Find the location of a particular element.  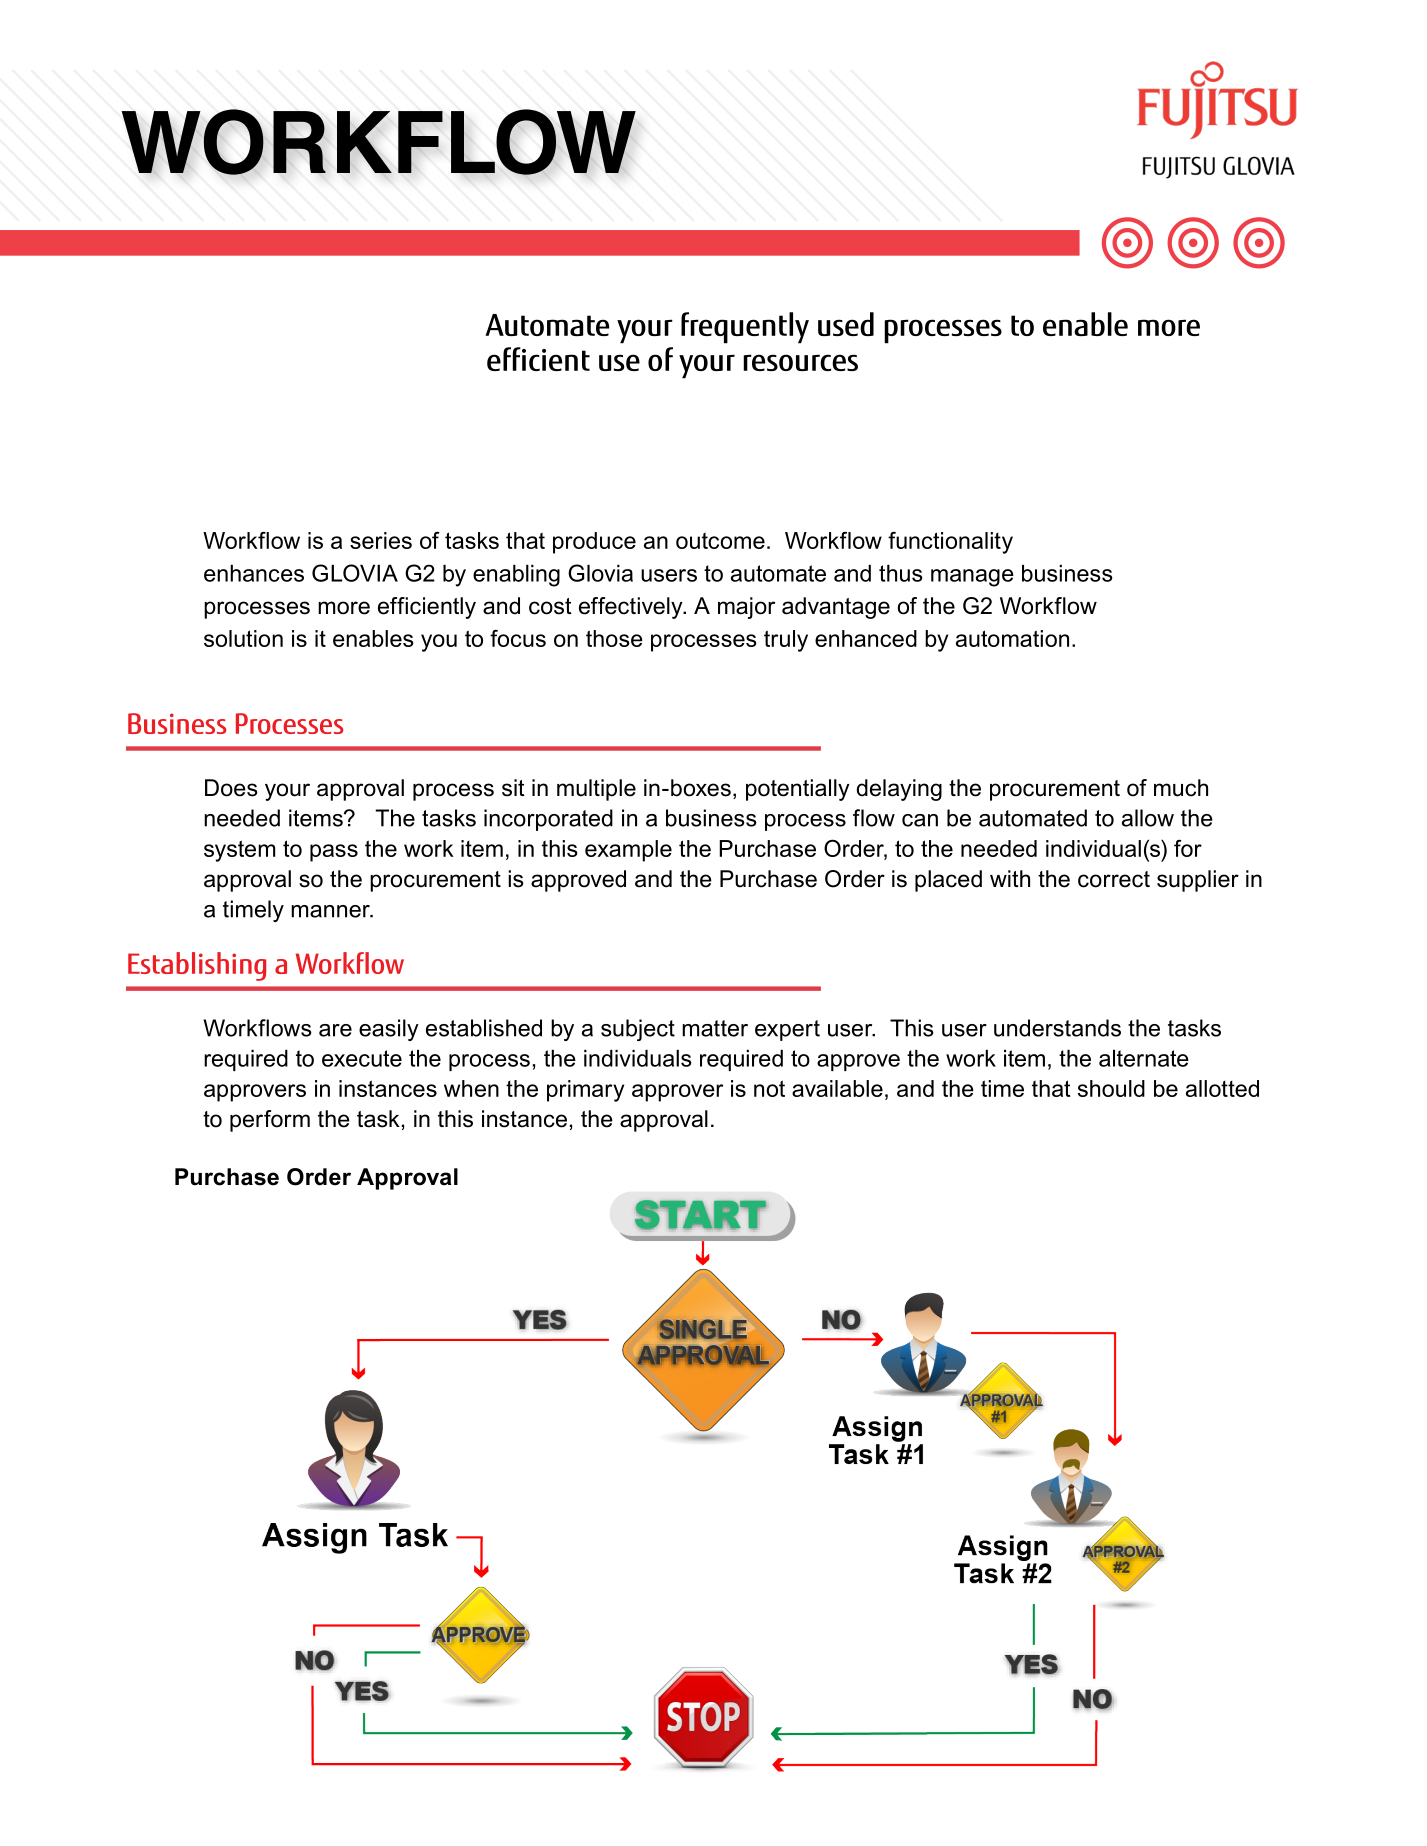

resources is located at coordinates (800, 362).
